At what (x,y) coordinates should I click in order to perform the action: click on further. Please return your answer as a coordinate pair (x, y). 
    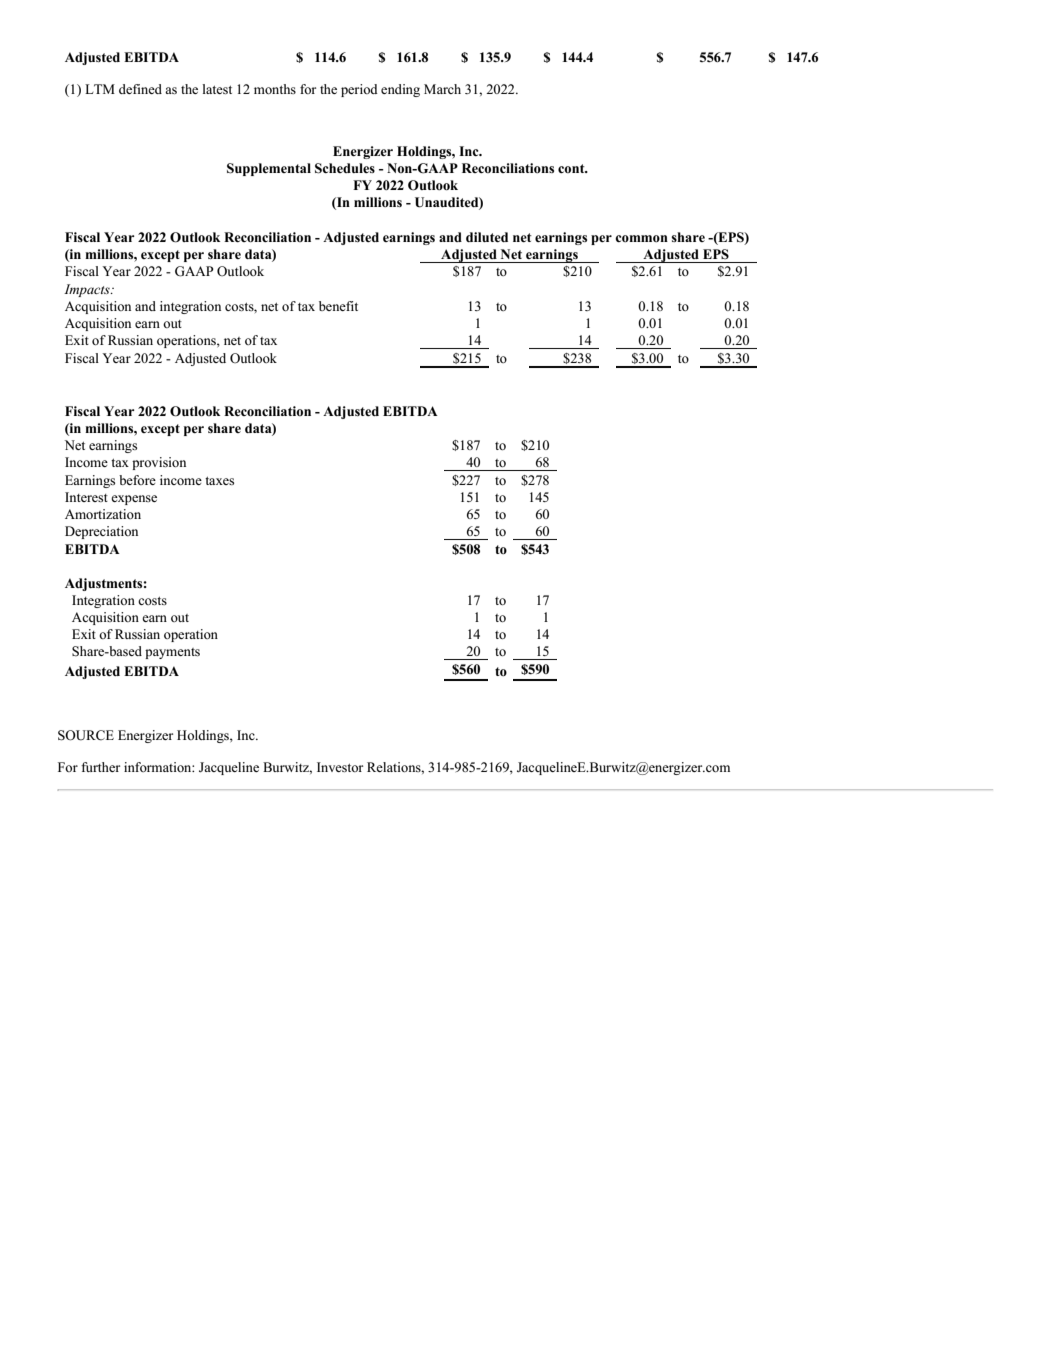
    Looking at the image, I should click on (100, 767).
